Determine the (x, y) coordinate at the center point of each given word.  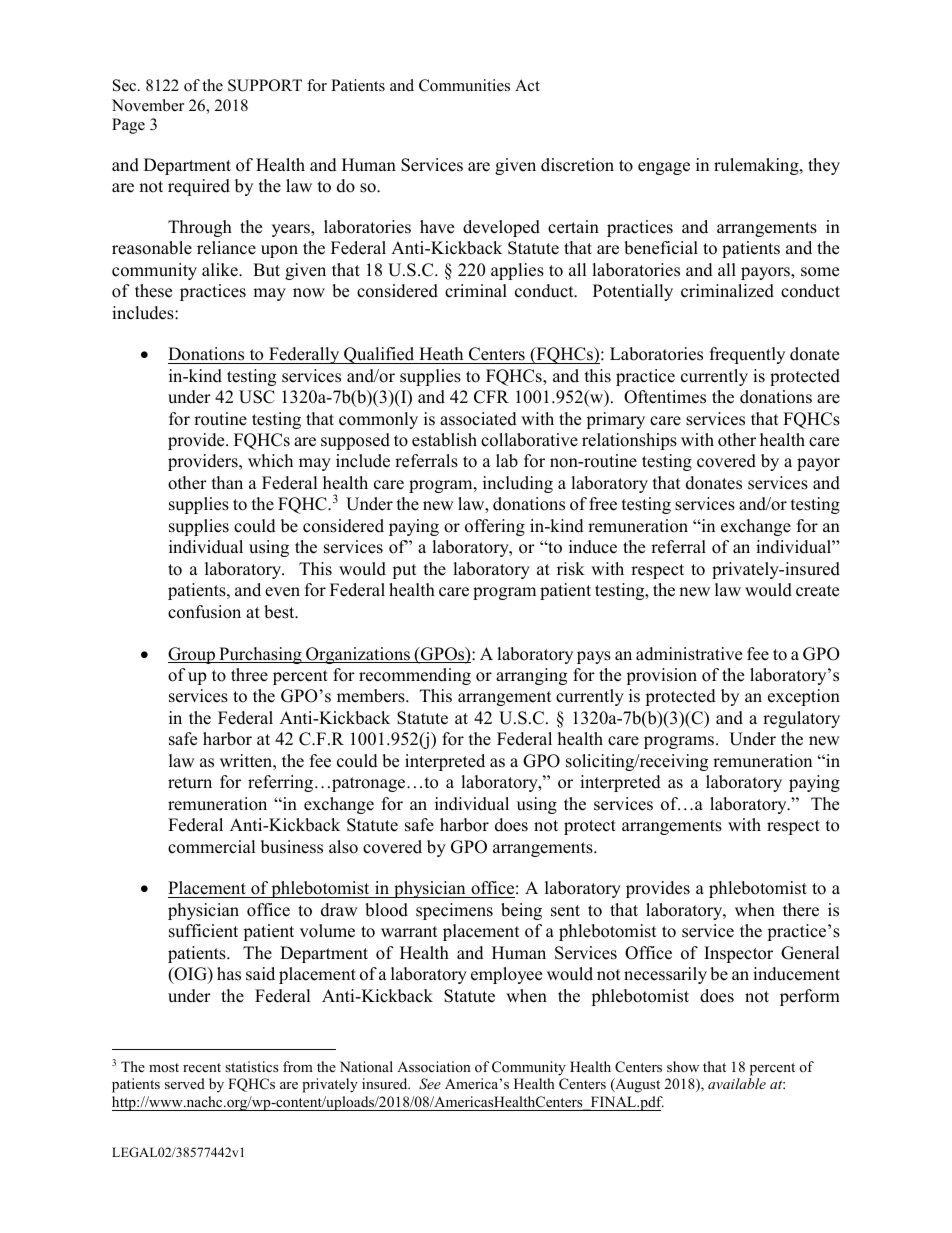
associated (478, 419)
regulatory (801, 719)
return (190, 783)
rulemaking (757, 166)
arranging (531, 676)
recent (202, 1067)
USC (257, 397)
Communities (464, 85)
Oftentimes (665, 397)
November (148, 105)
